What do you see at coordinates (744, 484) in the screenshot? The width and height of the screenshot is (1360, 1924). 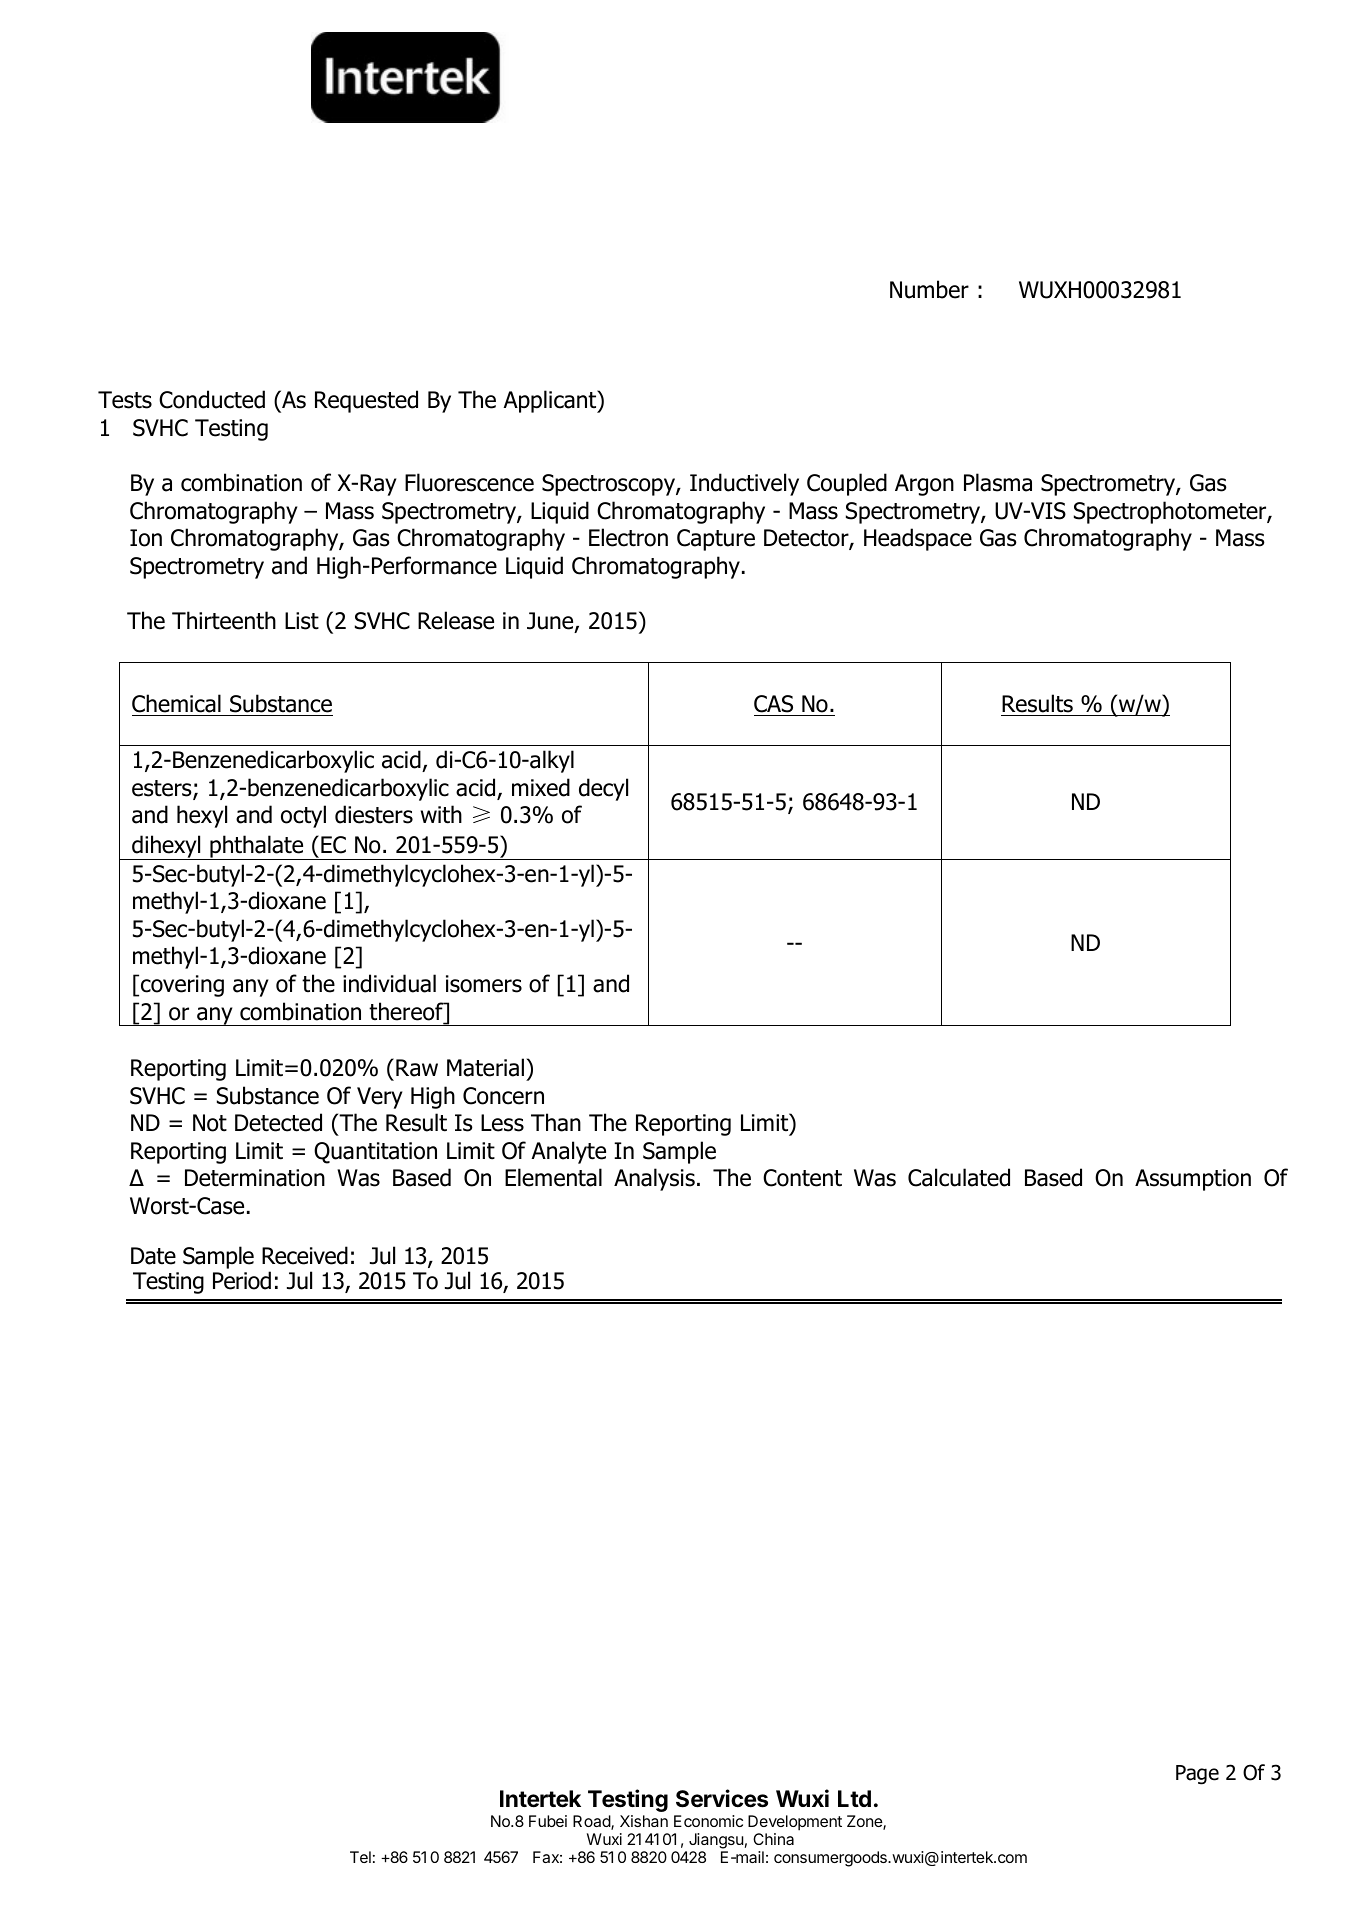 I see `Inductively` at bounding box center [744, 484].
